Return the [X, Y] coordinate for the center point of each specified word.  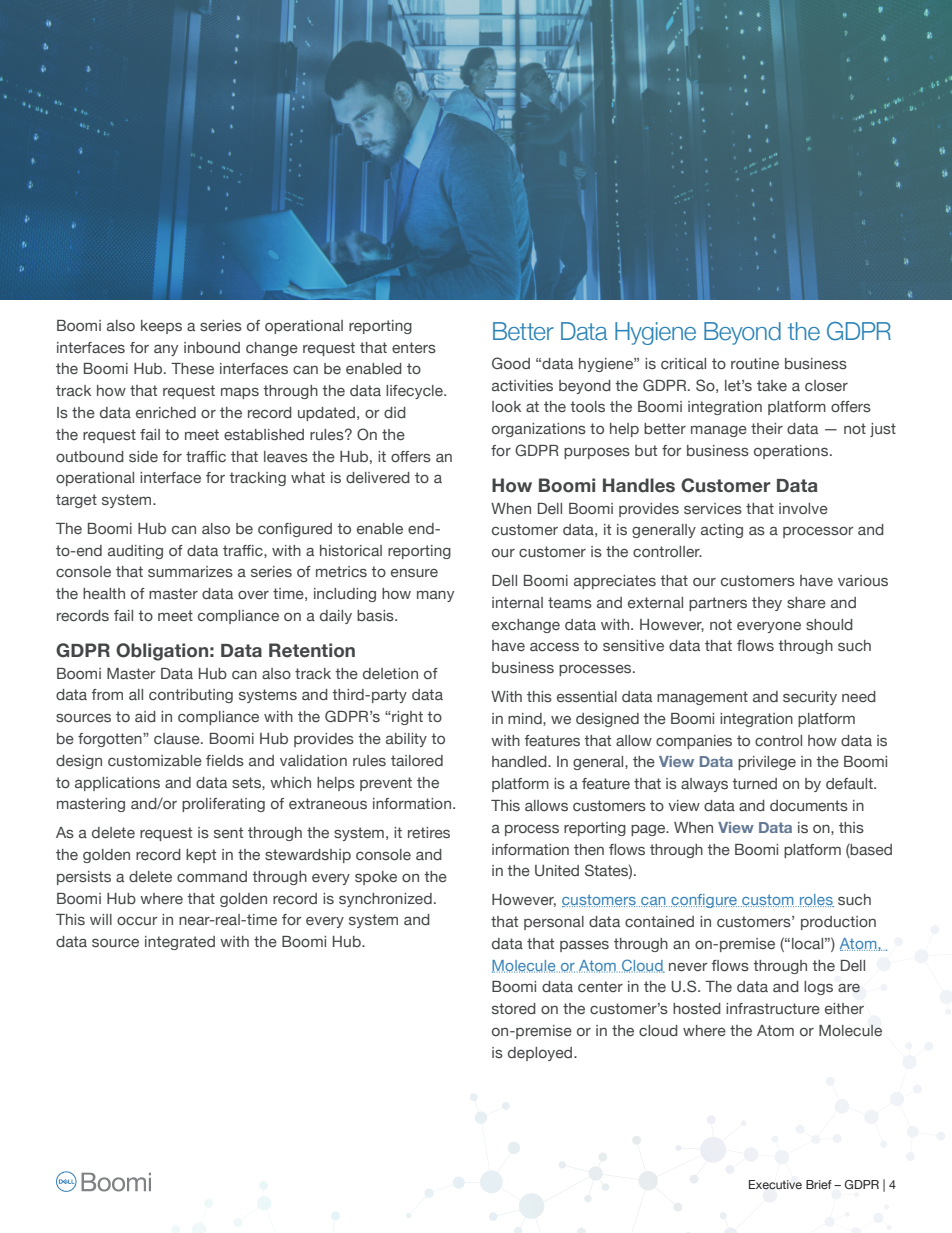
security [810, 698]
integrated [180, 943]
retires [429, 832]
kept [201, 856]
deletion [390, 673]
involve [803, 508]
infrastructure [773, 1008]
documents [809, 805]
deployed [541, 1054]
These [192, 368]
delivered [378, 477]
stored [514, 1008]
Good [511, 363]
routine [755, 363]
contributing [191, 696]
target [76, 501]
